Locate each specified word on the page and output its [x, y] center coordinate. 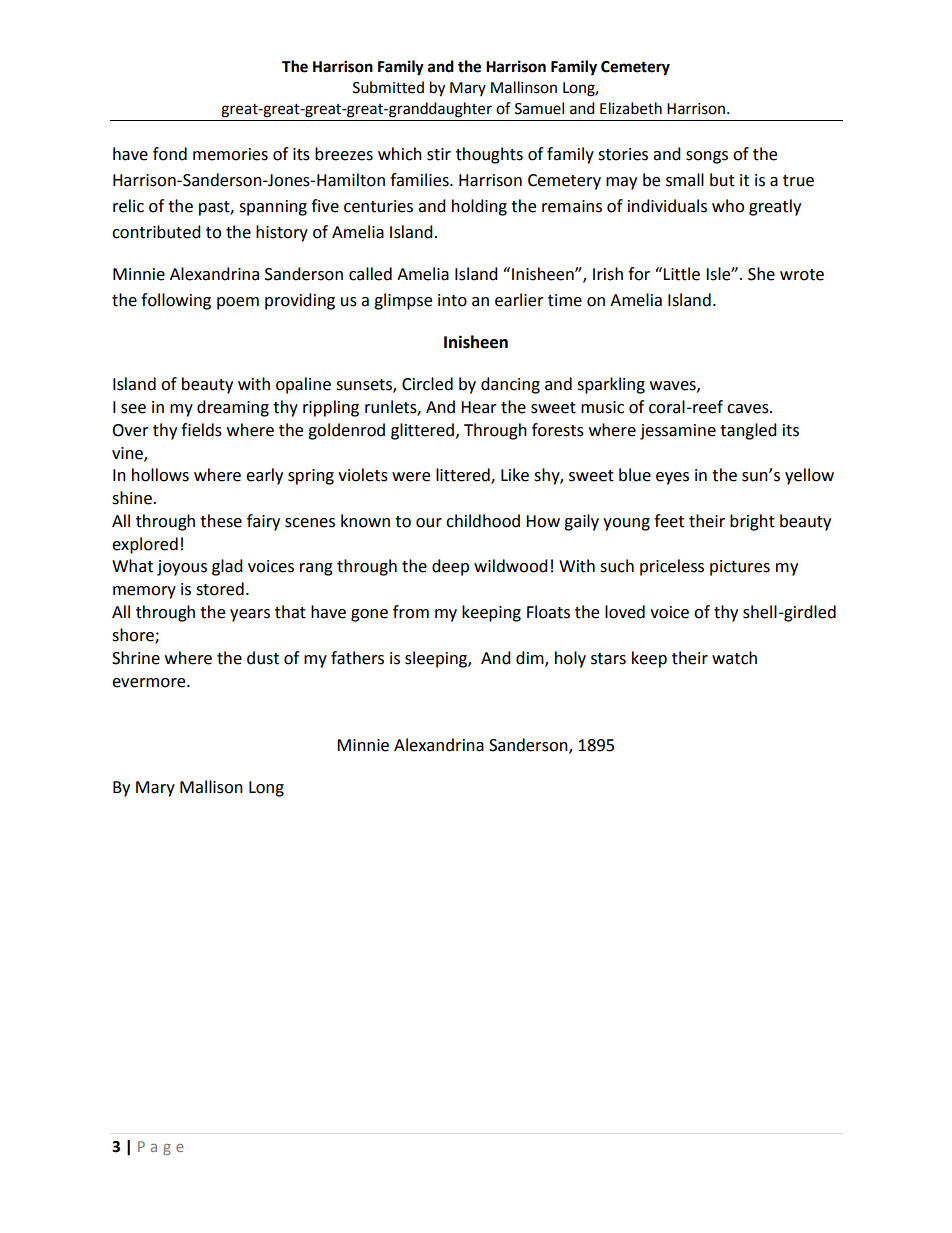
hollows [160, 475]
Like [515, 475]
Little [681, 274]
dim [531, 658]
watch [734, 658]
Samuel [539, 108]
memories [230, 154]
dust [263, 658]
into [452, 300]
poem [238, 303]
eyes [672, 478]
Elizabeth [631, 108]
